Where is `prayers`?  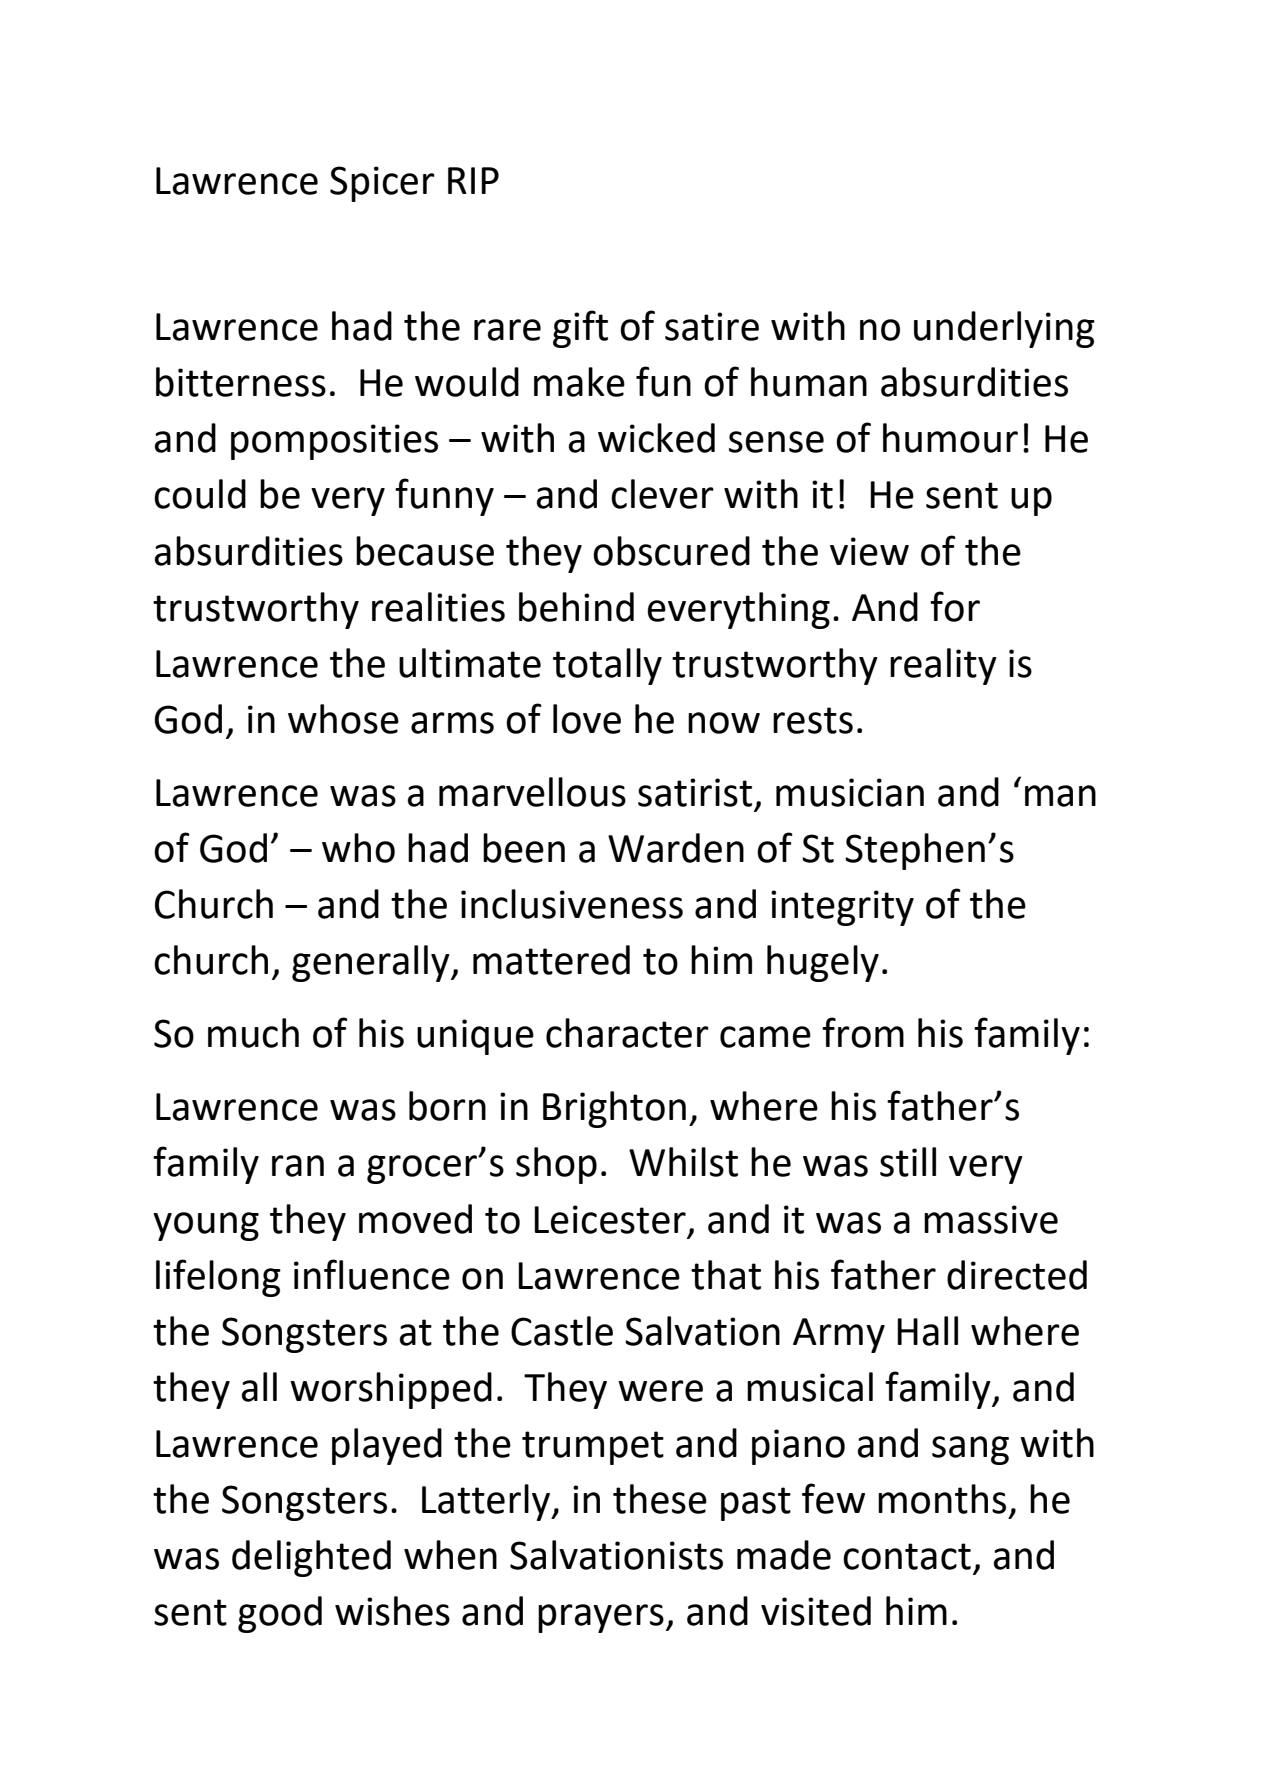 prayers is located at coordinates (601, 1618).
